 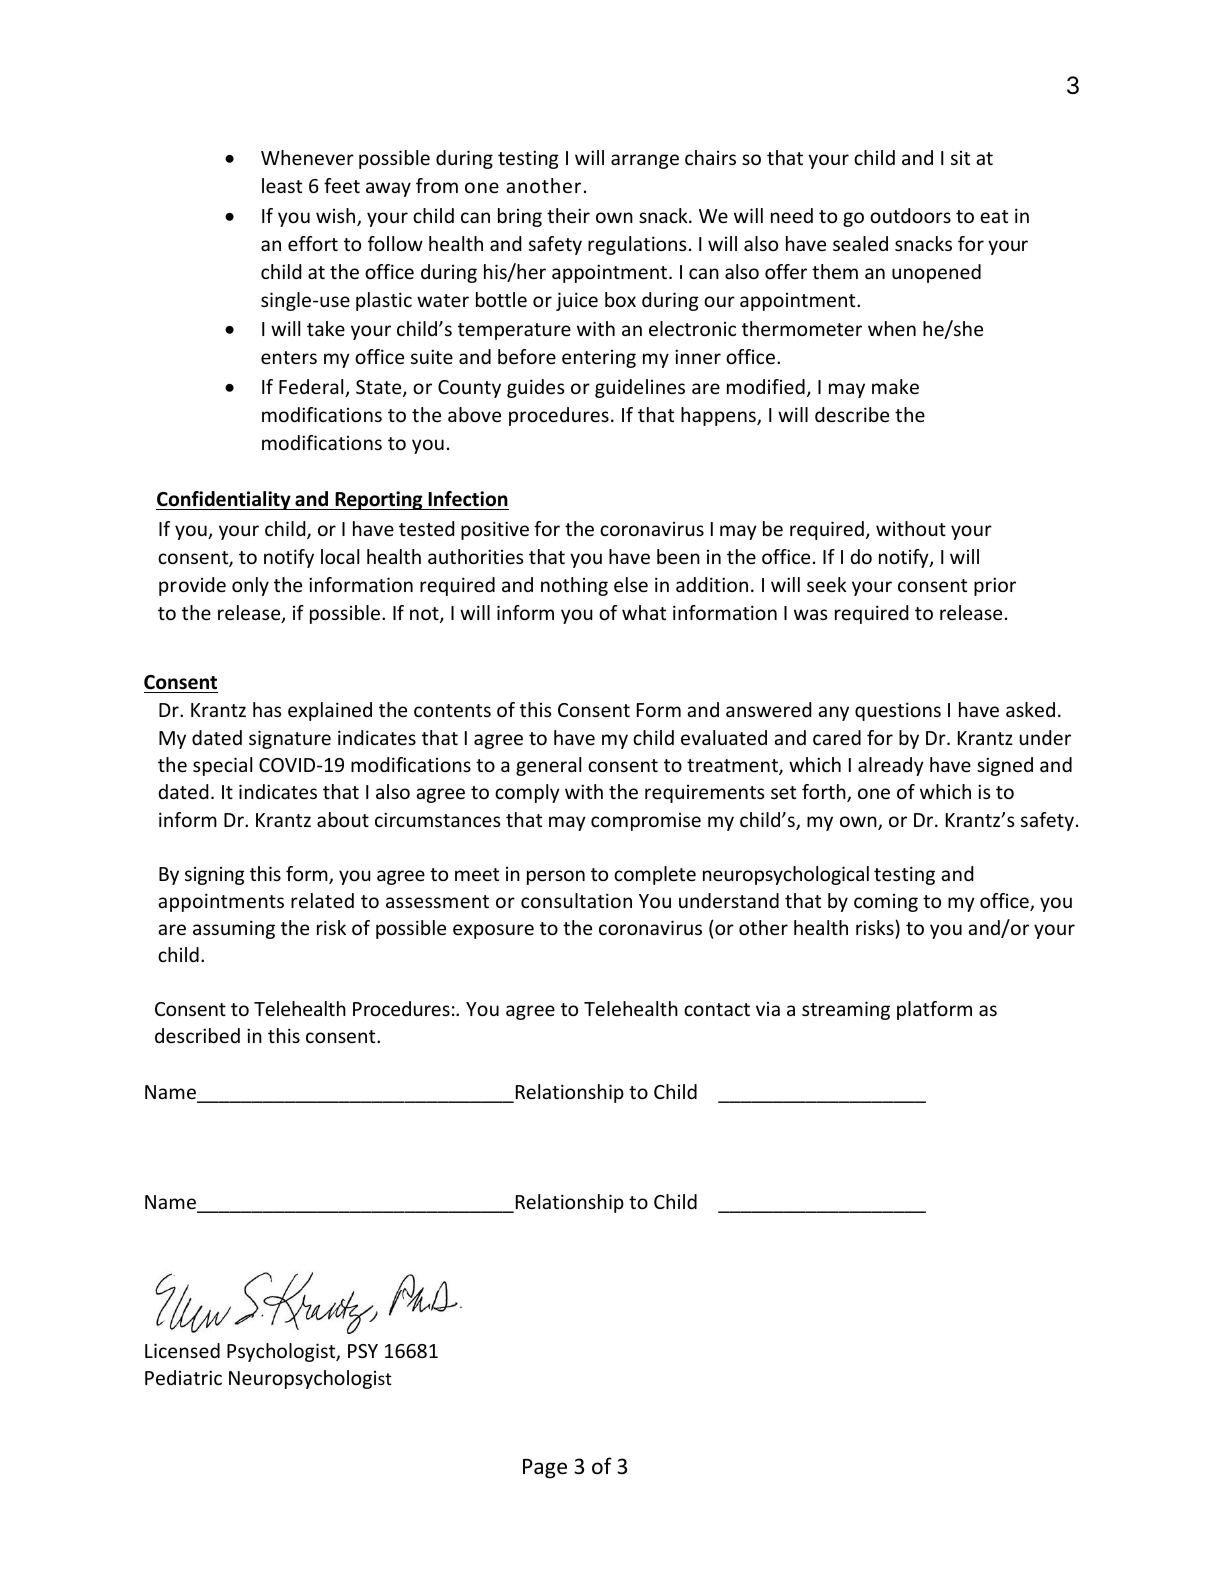 What do you see at coordinates (343, 819) in the page?
I see `about` at bounding box center [343, 819].
